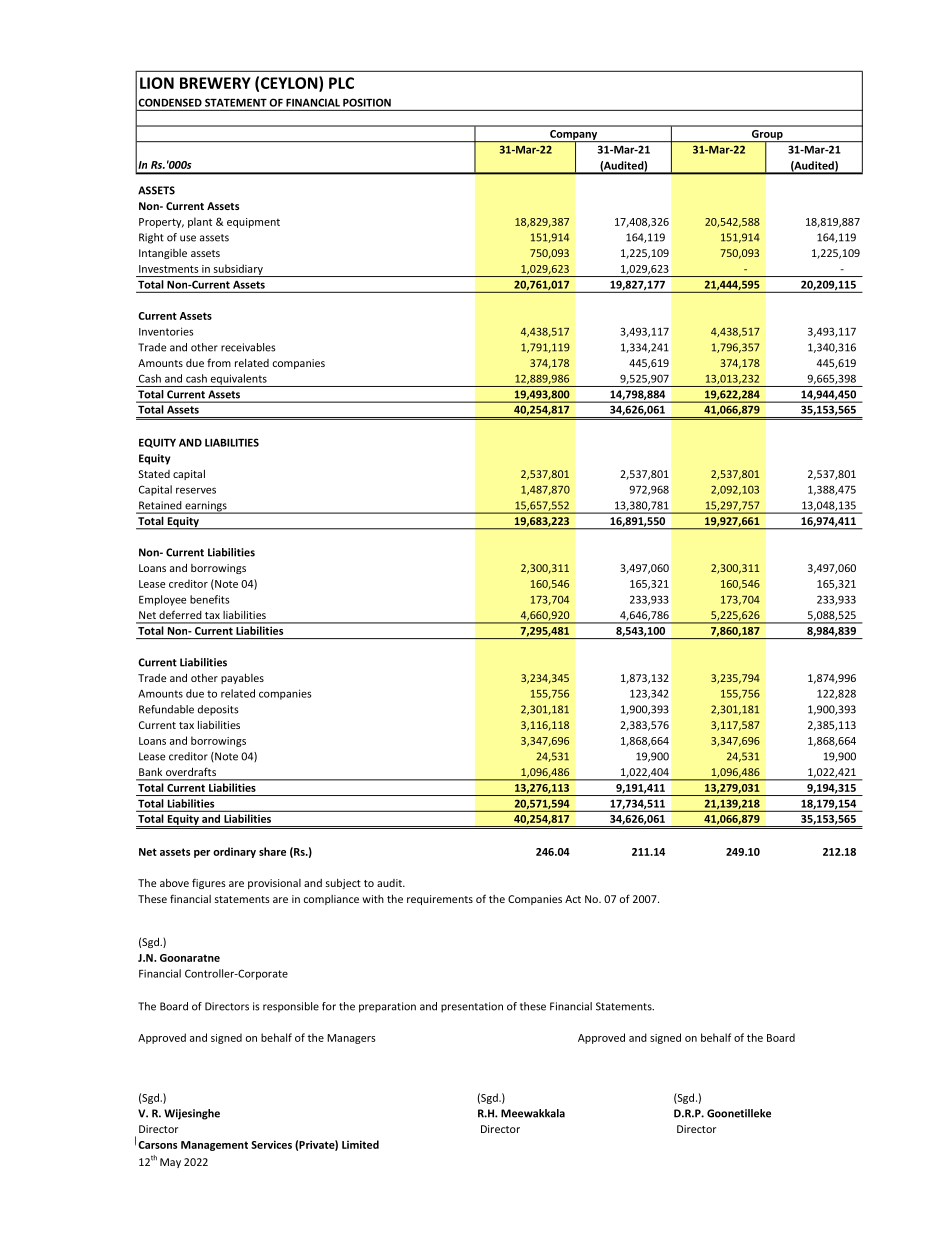  Describe the element at coordinates (248, 347) in the document. I see `receivables` at that location.
